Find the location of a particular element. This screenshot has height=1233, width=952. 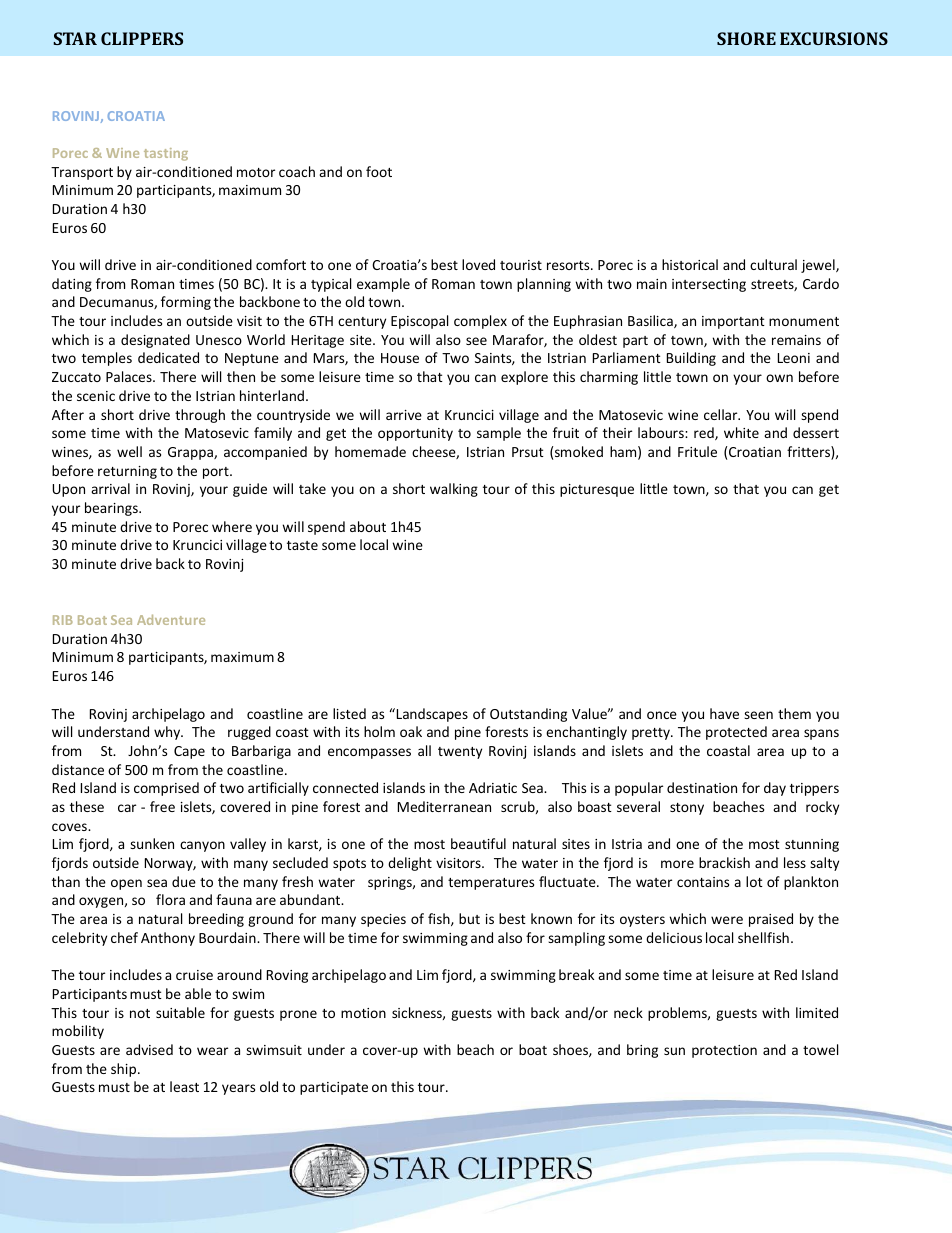

about is located at coordinates (368, 526).
